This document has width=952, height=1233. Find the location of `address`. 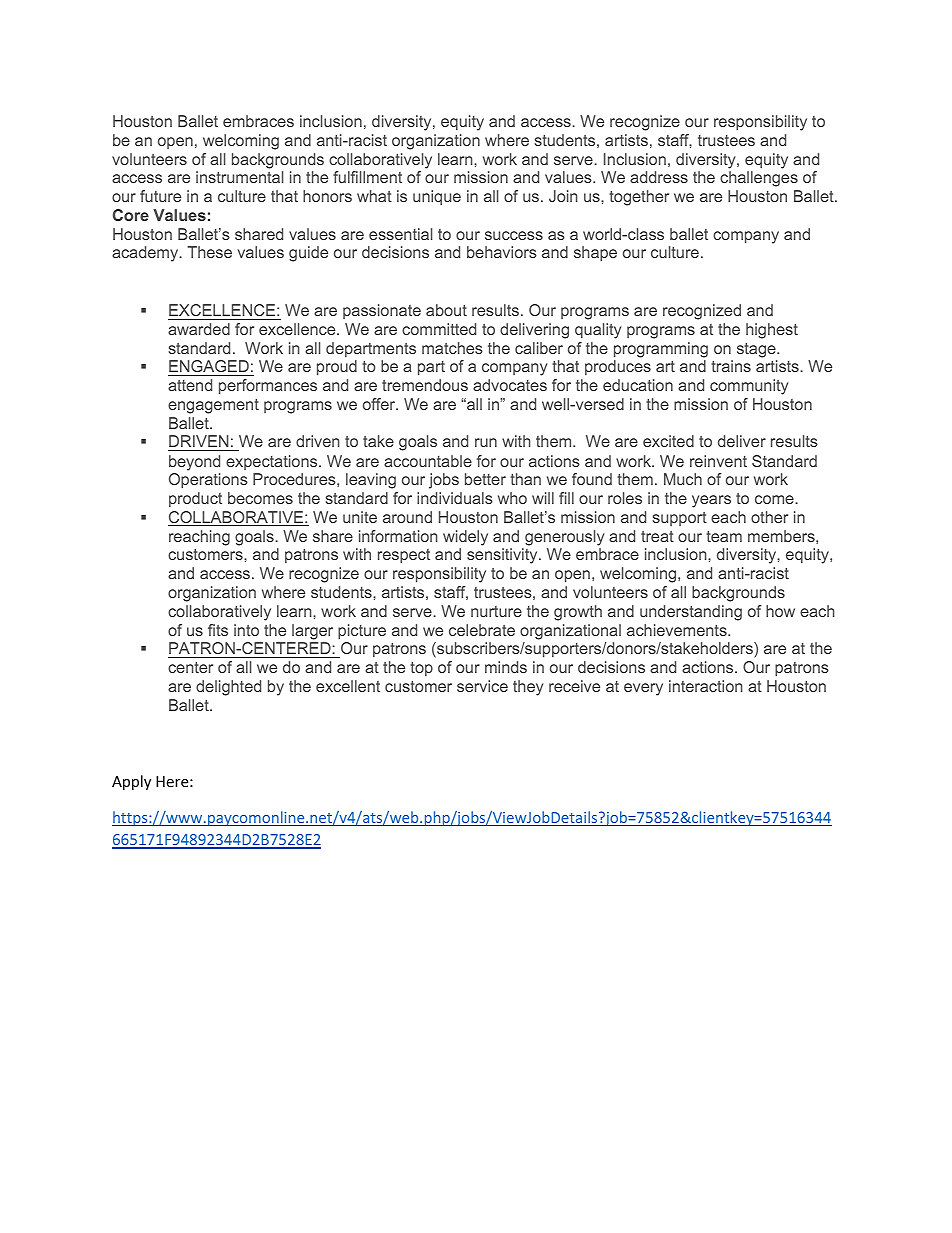

address is located at coordinates (659, 177).
